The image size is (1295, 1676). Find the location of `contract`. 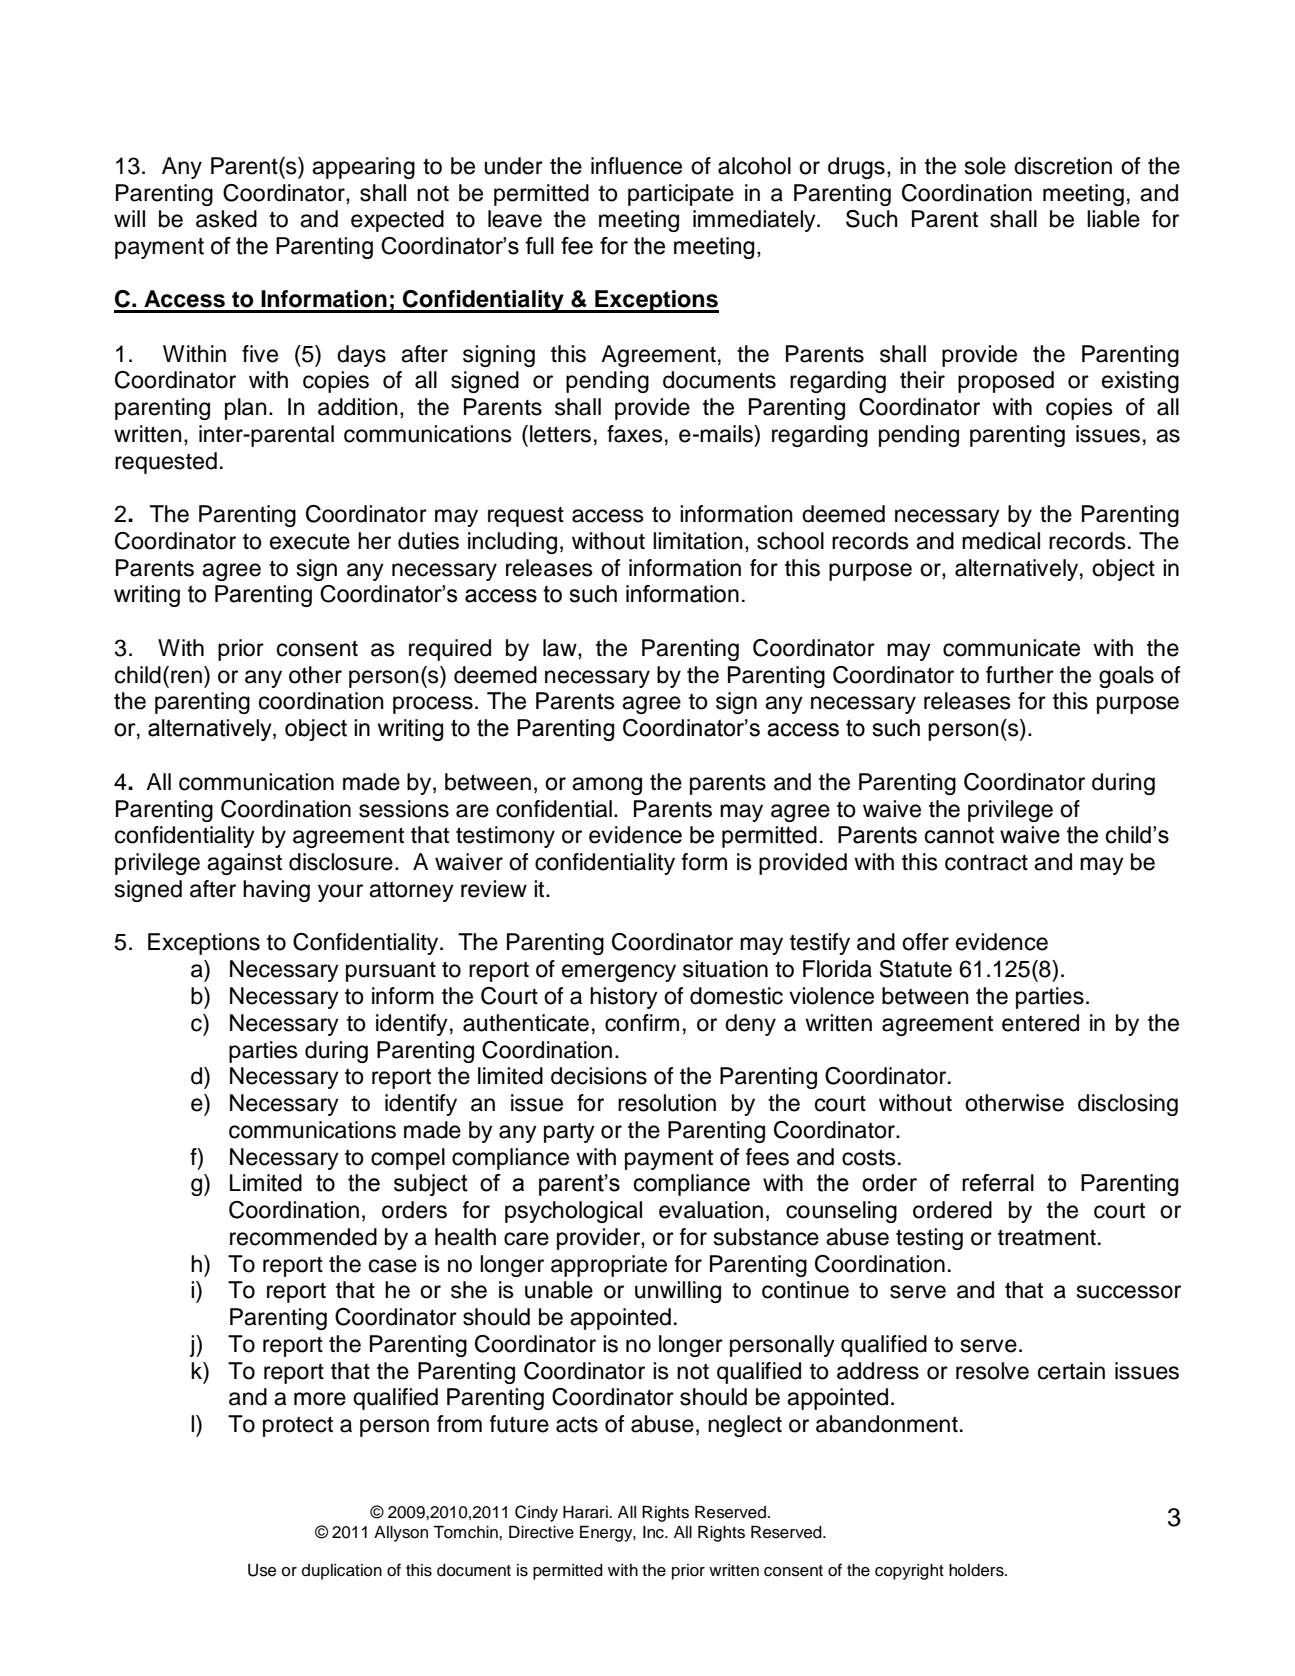

contract is located at coordinates (986, 863).
